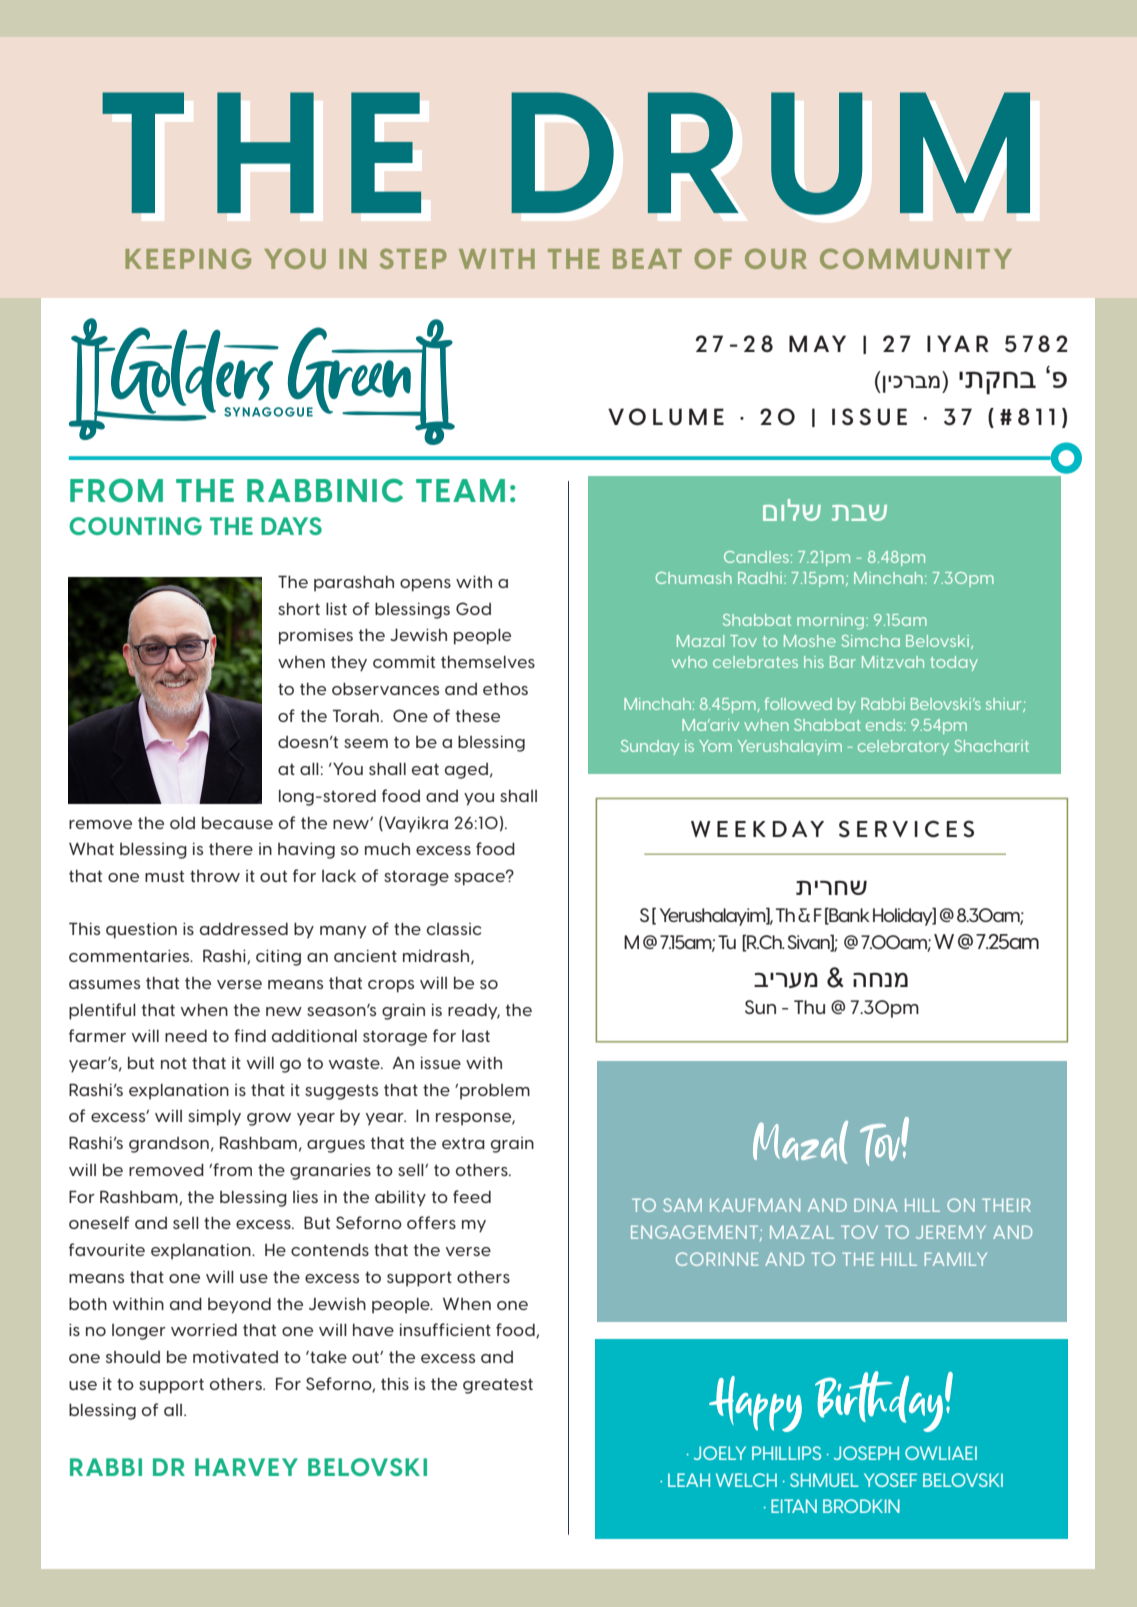  Describe the element at coordinates (647, 259) in the page. I see `BEAT` at that location.
